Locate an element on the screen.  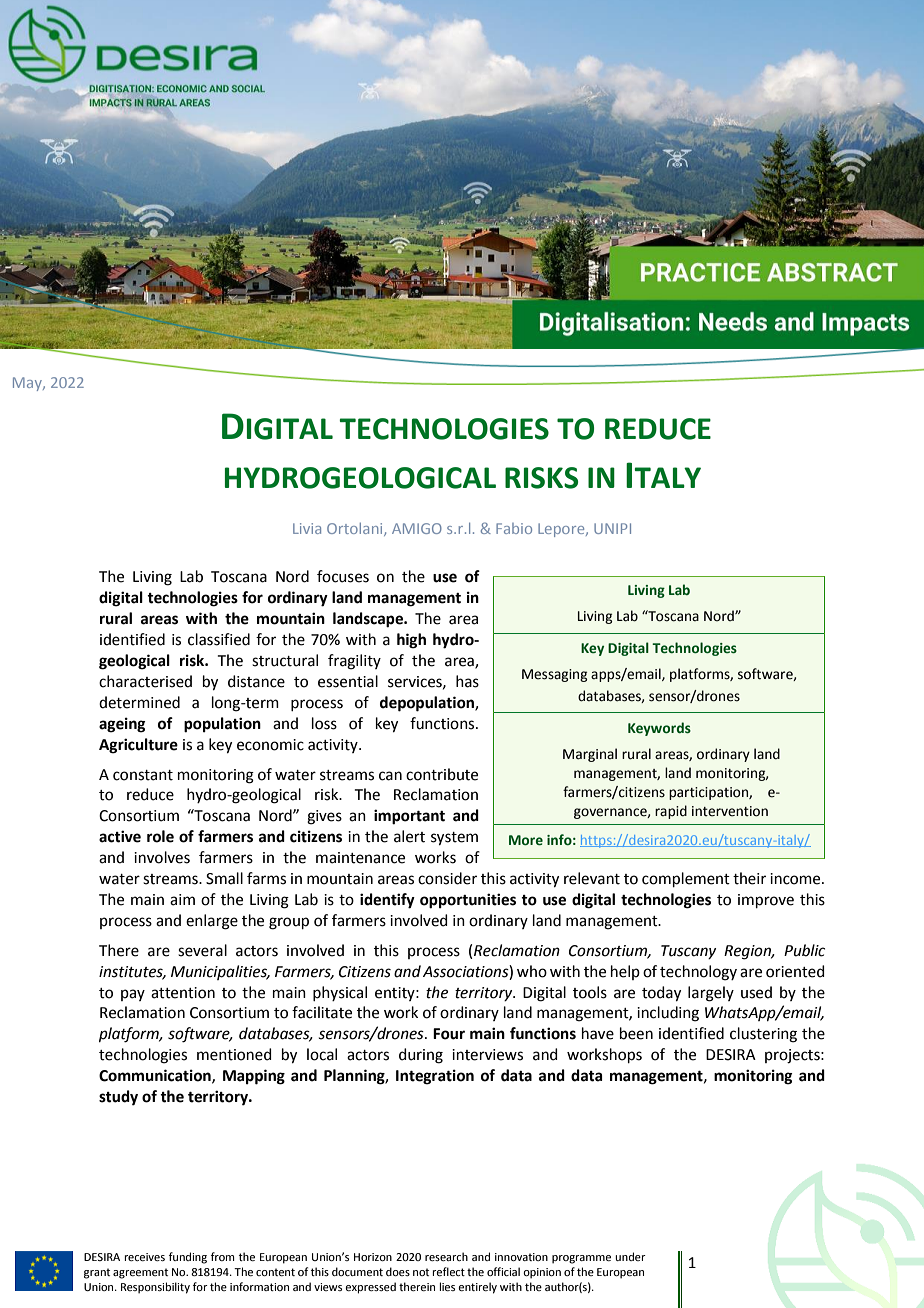
AMIGO is located at coordinates (417, 528).
